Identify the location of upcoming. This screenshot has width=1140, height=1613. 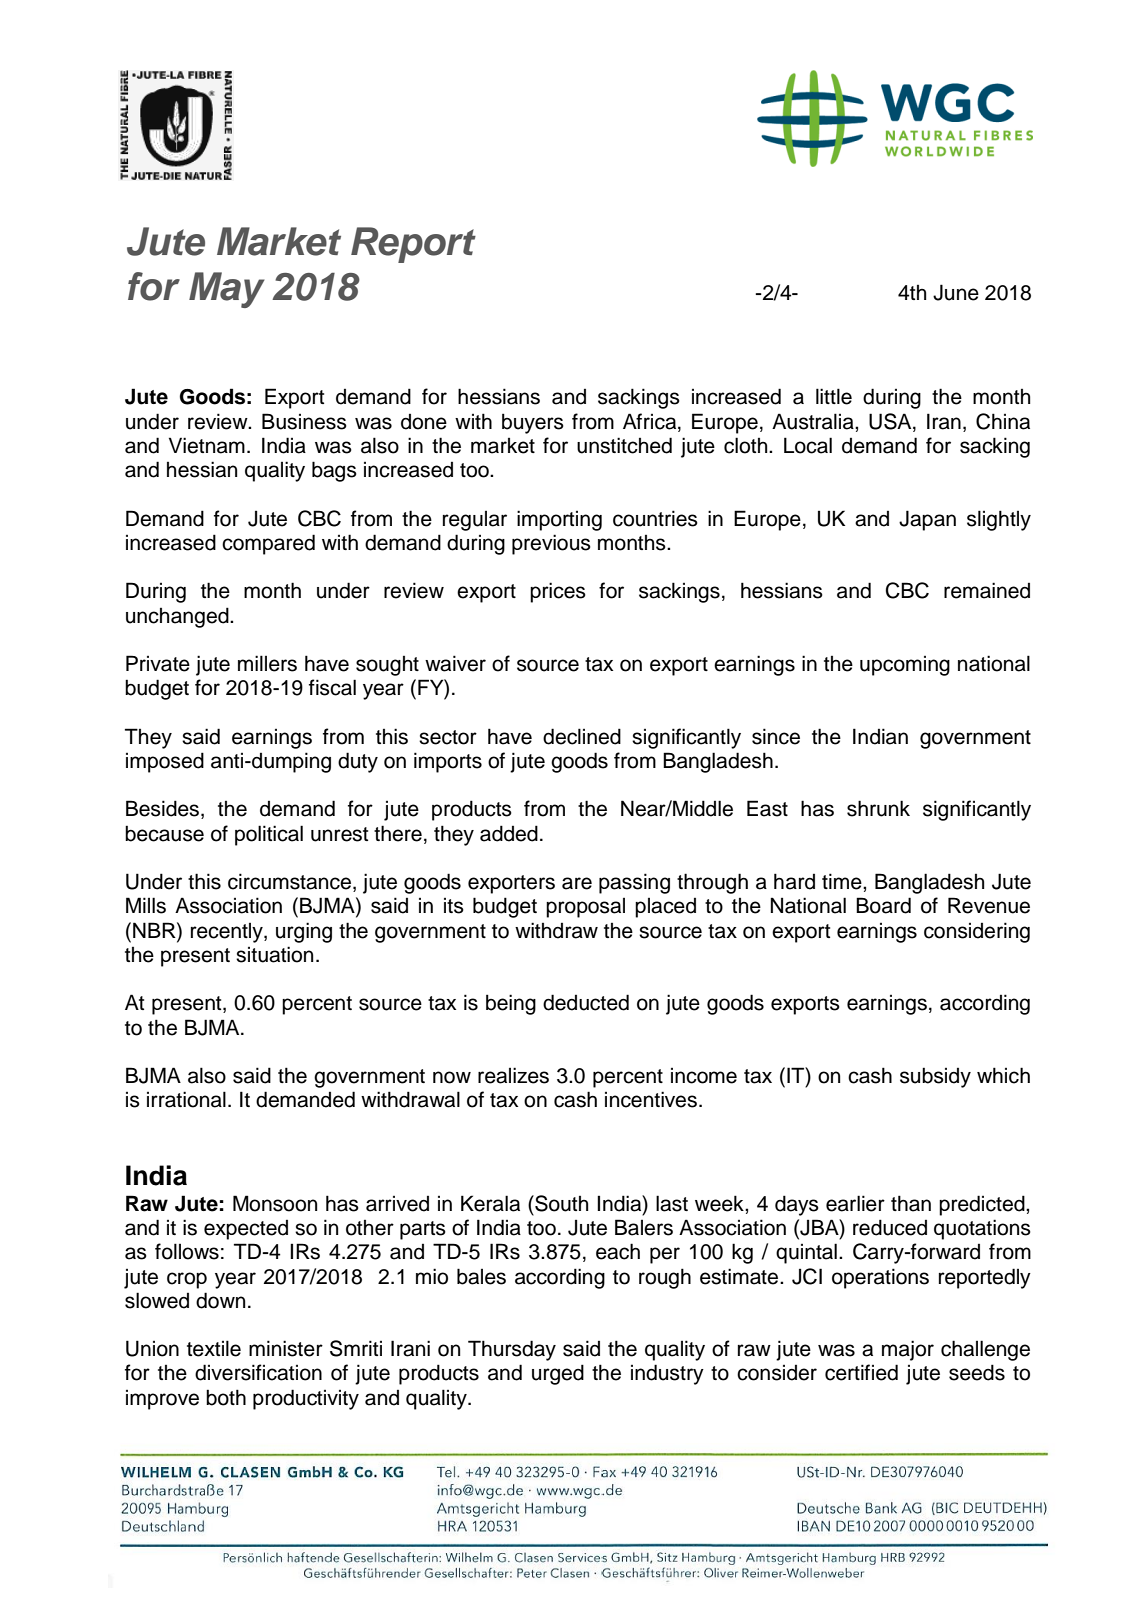
(905, 666).
